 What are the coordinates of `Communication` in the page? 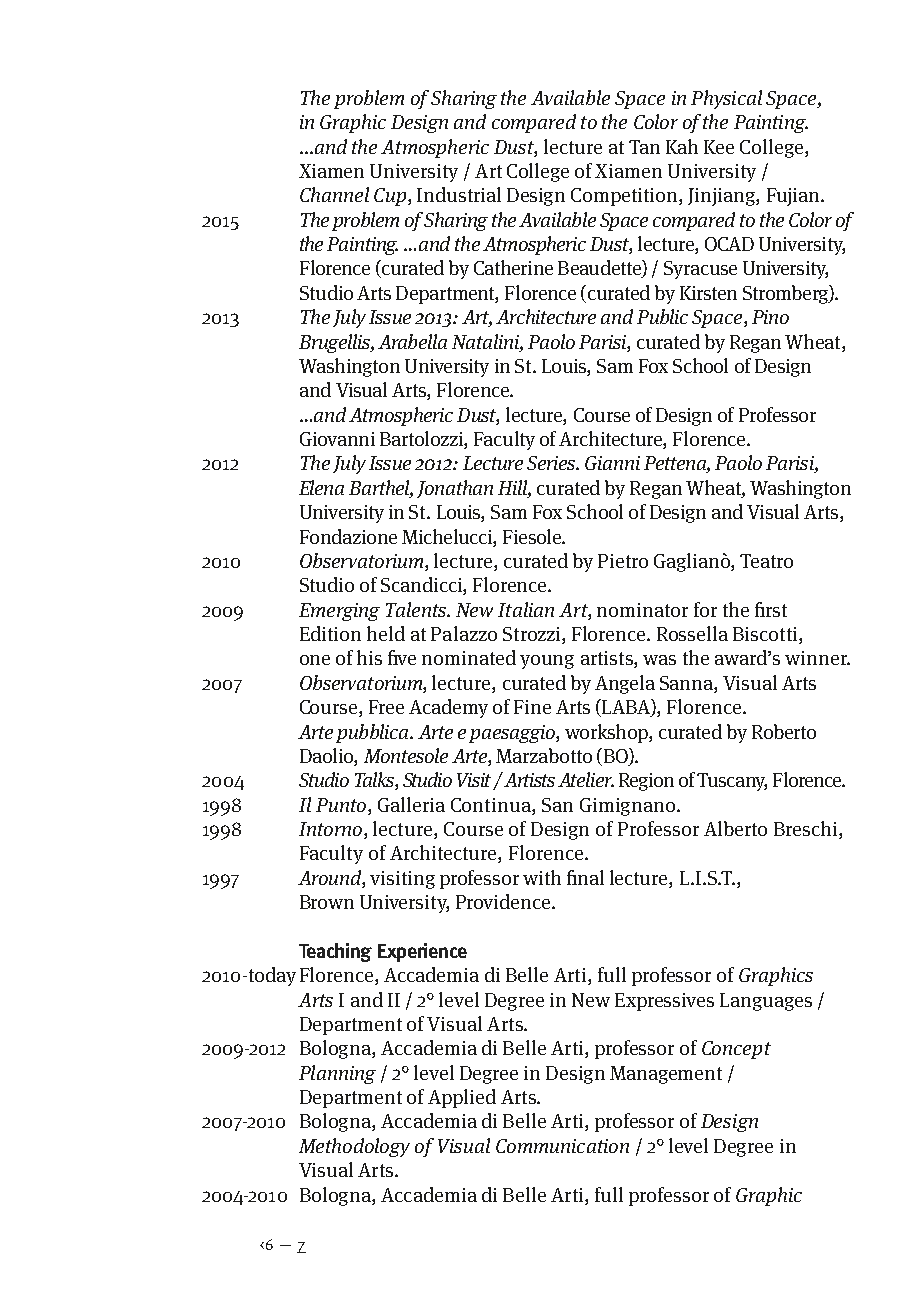 It's located at (562, 1146).
